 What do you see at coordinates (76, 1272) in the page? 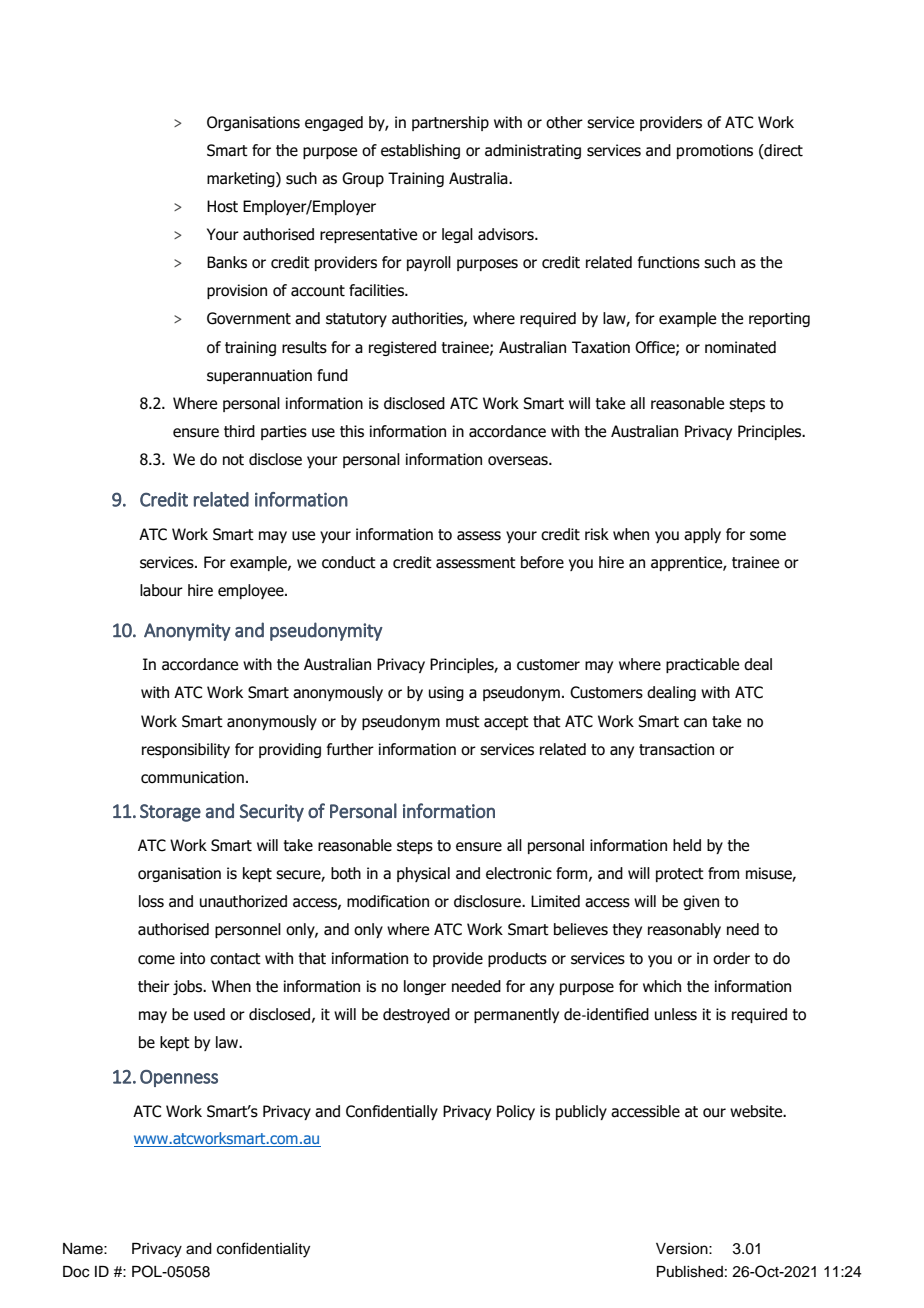
I see `Doc` at bounding box center [76, 1272].
